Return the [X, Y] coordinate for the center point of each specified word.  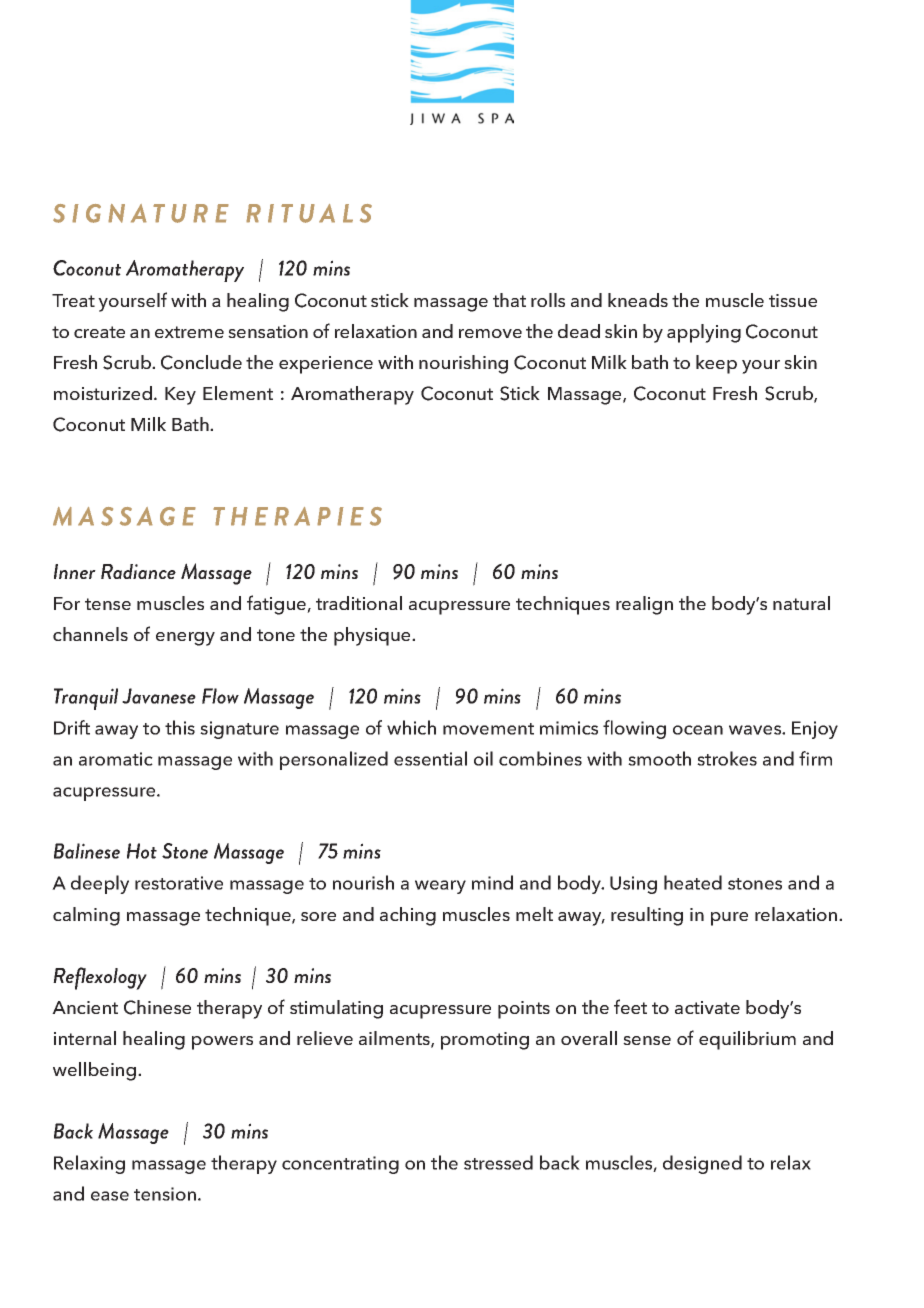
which [411, 727]
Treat [73, 300]
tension [165, 1194]
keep [716, 364]
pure [729, 919]
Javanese [159, 696]
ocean [698, 730]
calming [86, 916]
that [509, 300]
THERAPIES [297, 516]
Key [180, 396]
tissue [793, 300]
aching [408, 916]
